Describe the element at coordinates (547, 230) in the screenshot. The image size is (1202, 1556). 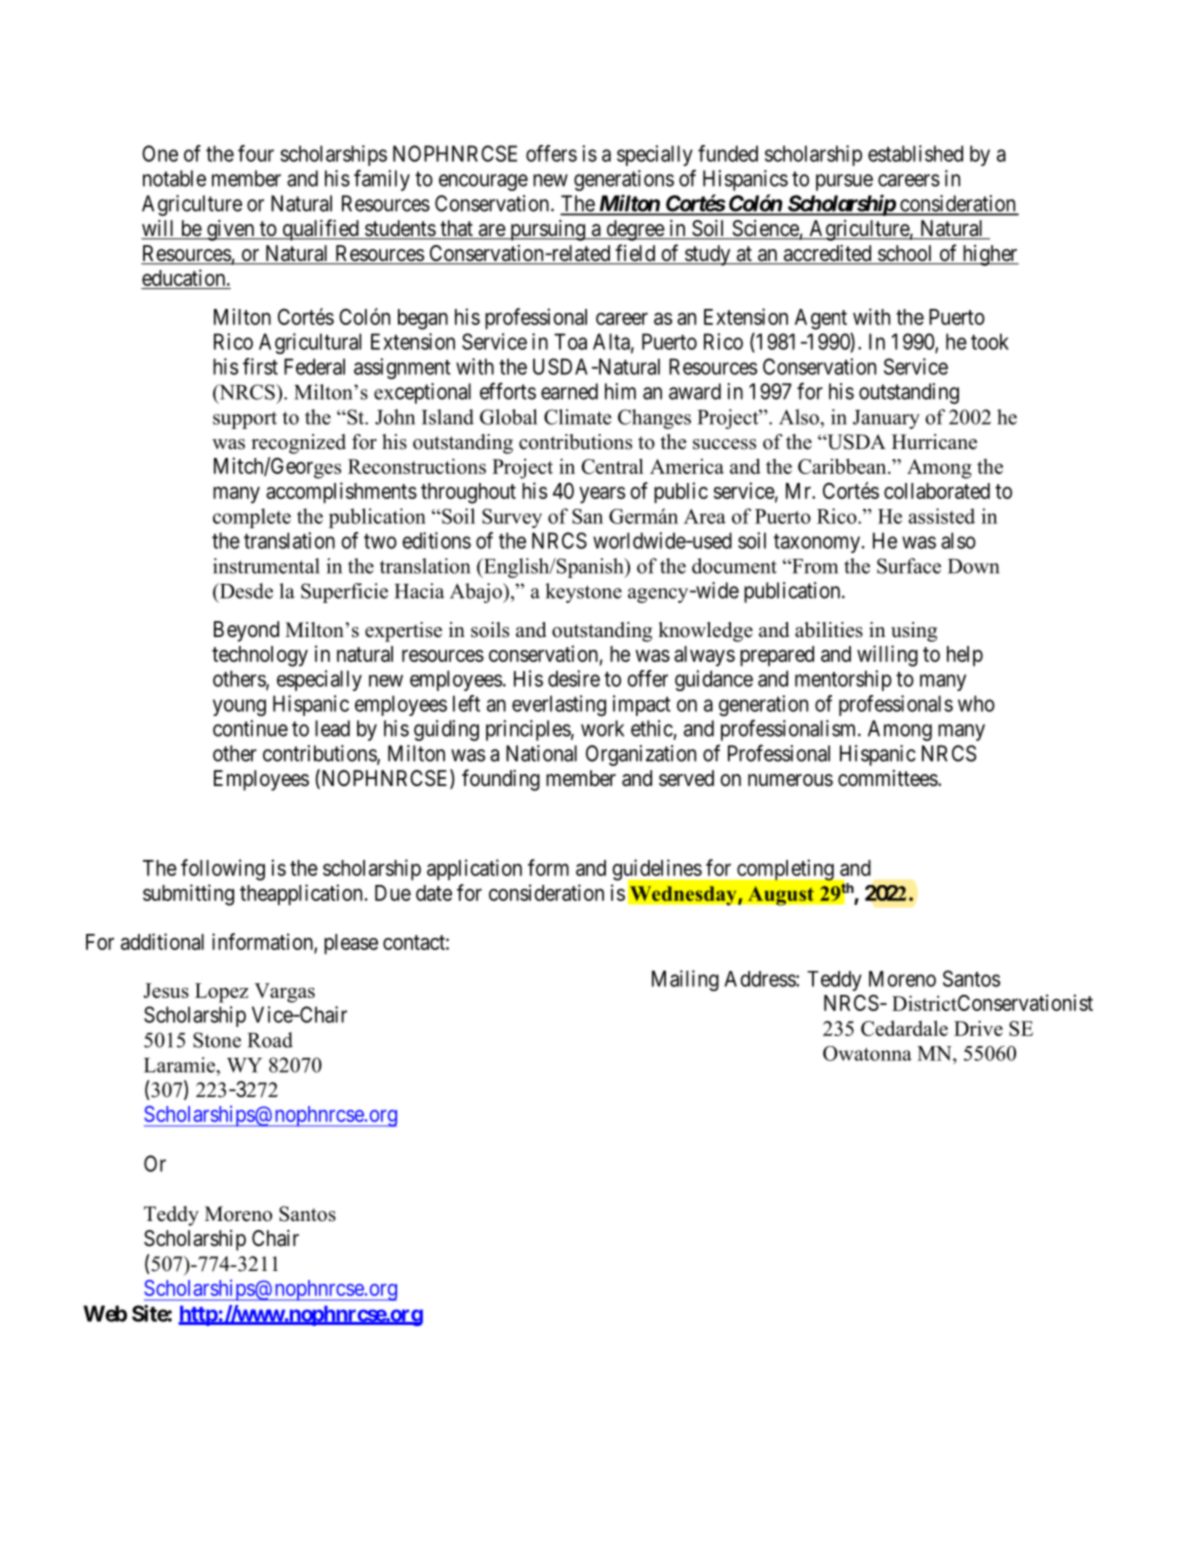
I see `pursuing` at that location.
